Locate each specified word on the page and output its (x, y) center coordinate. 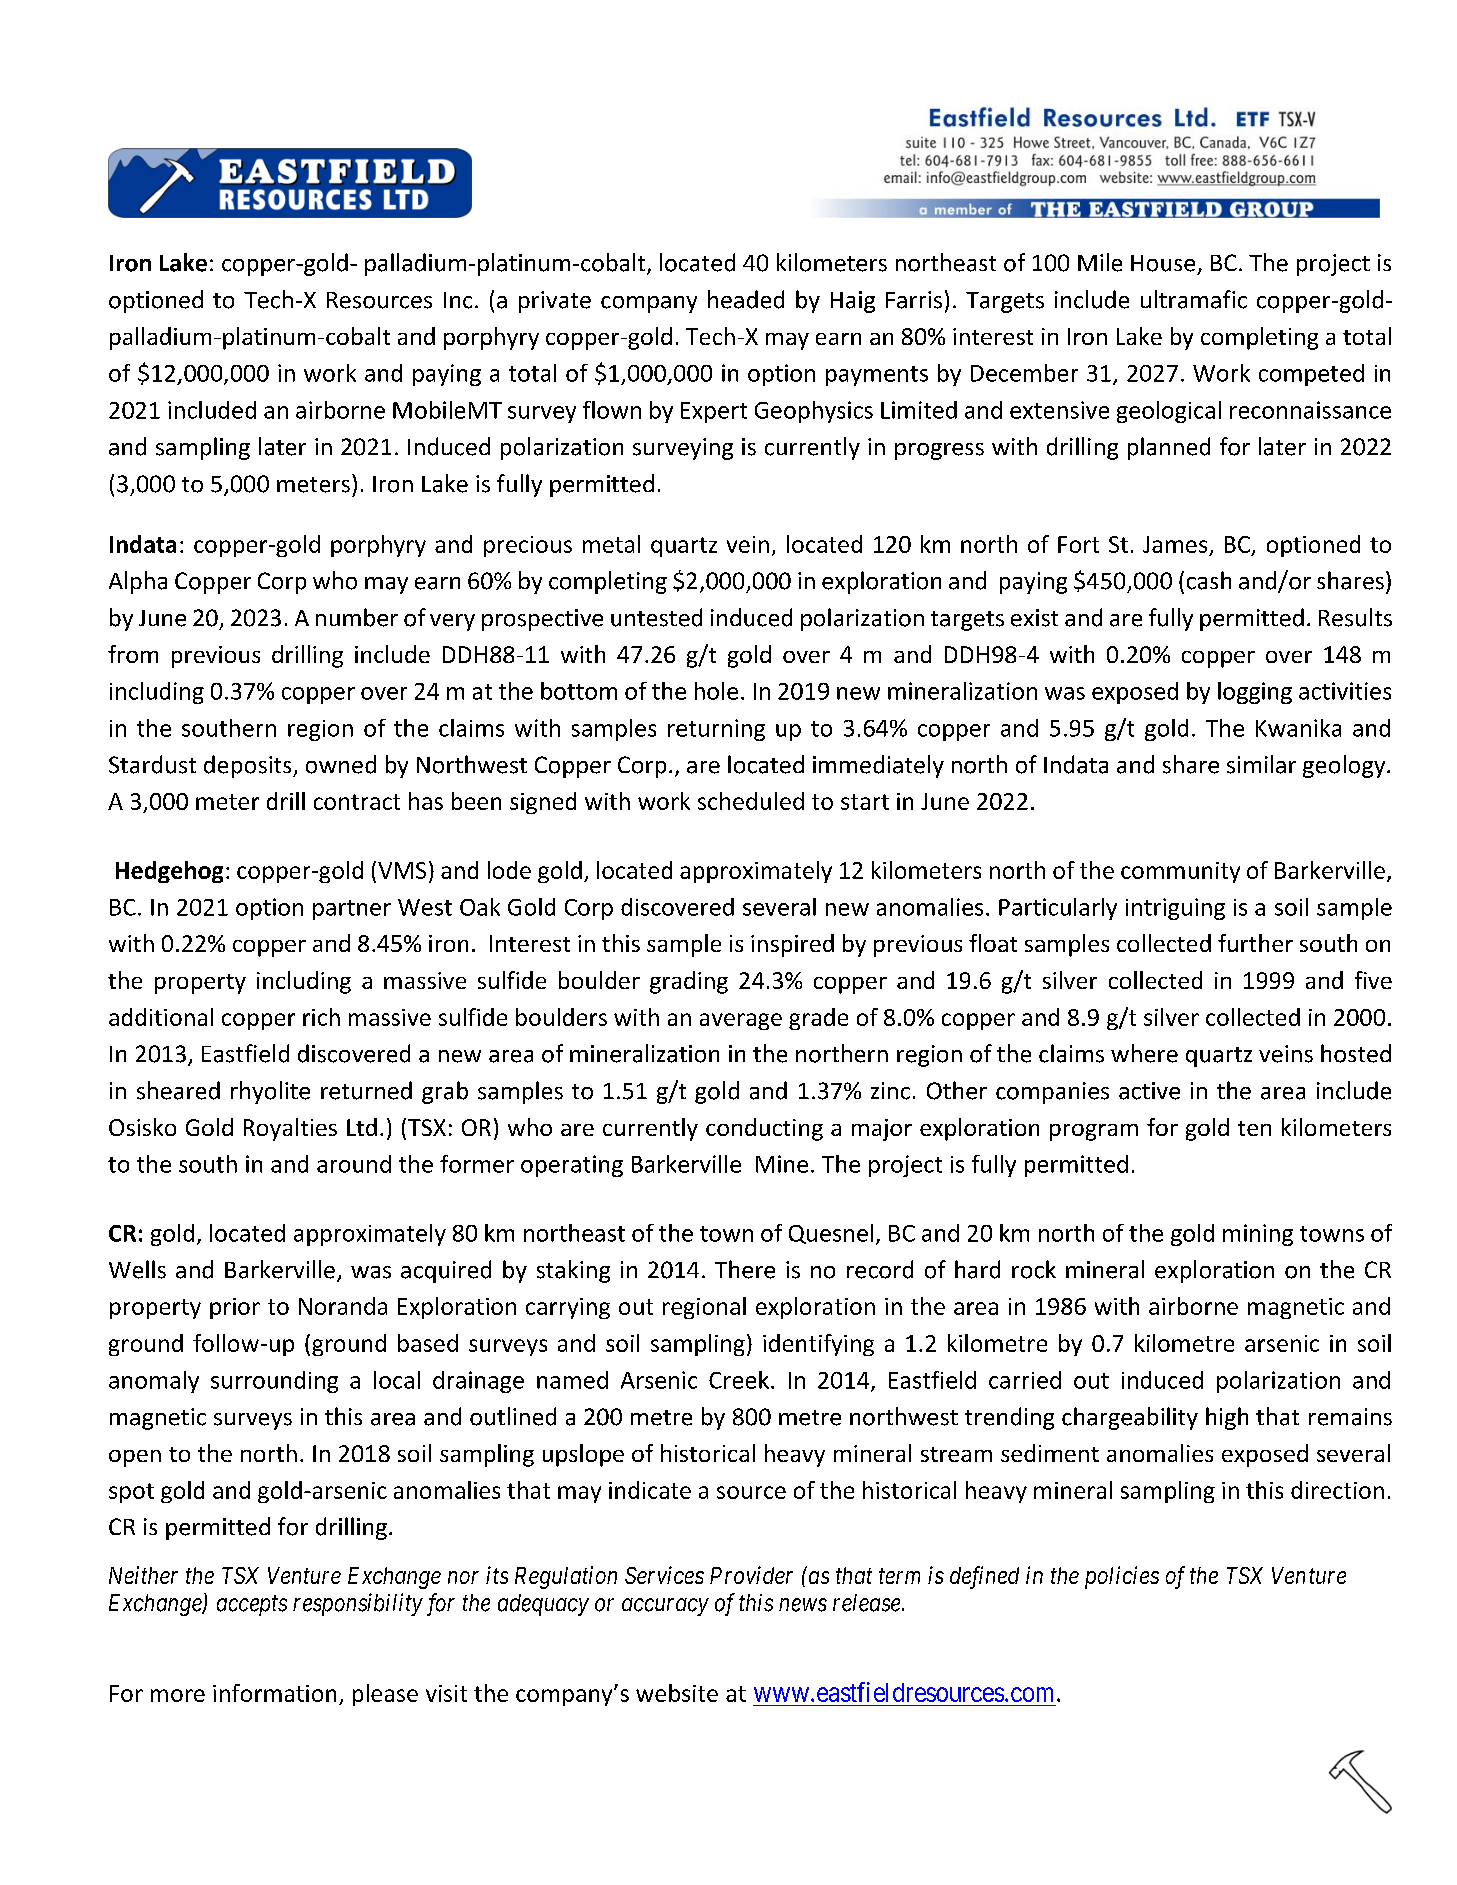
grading (689, 982)
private (555, 302)
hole (716, 691)
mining (1258, 1235)
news (803, 1605)
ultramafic (1194, 299)
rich (321, 1017)
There (745, 1269)
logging (1255, 693)
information (274, 1693)
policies (1122, 1577)
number (357, 617)
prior (235, 1308)
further (1255, 943)
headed (746, 299)
